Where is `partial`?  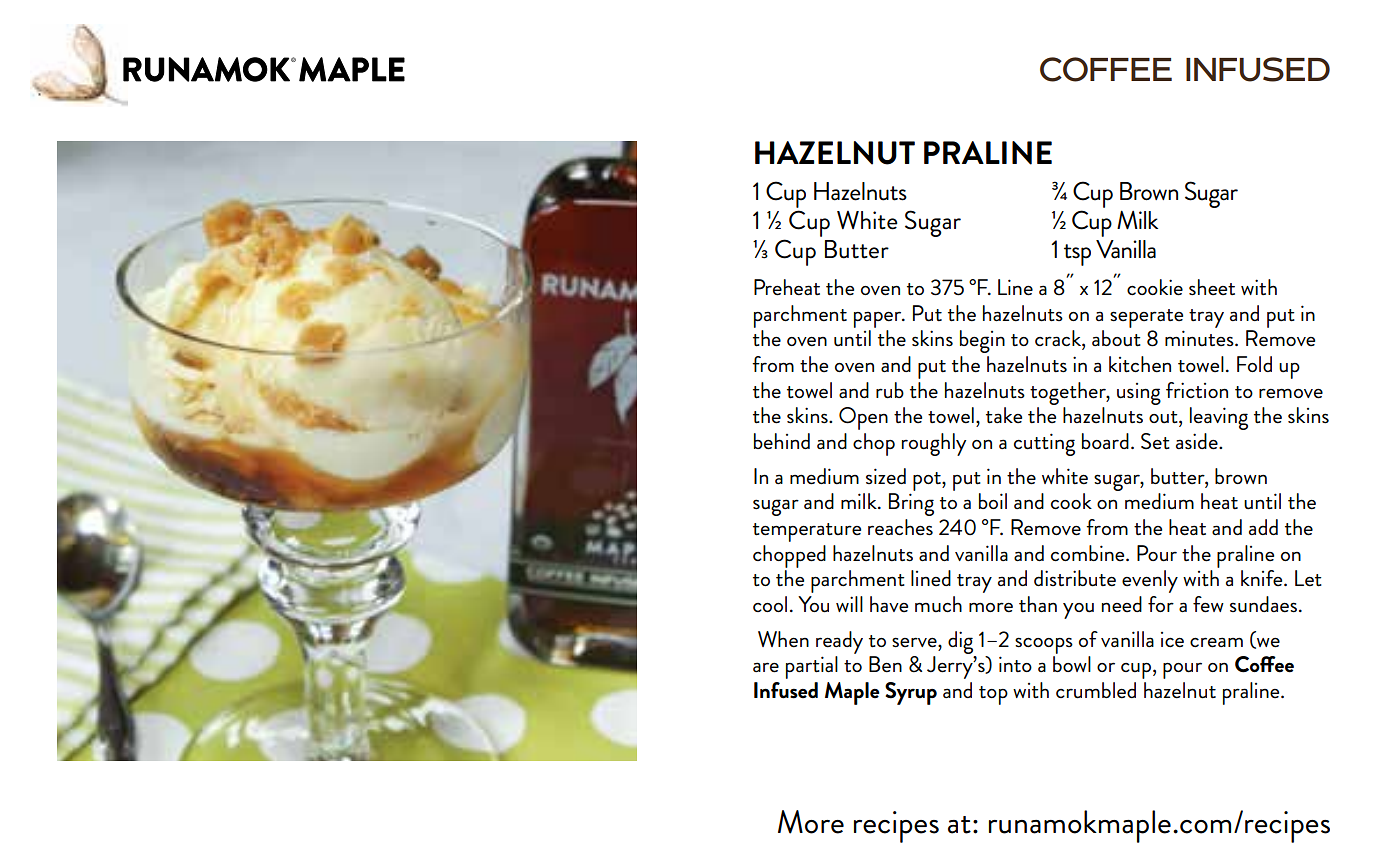 partial is located at coordinates (812, 667).
